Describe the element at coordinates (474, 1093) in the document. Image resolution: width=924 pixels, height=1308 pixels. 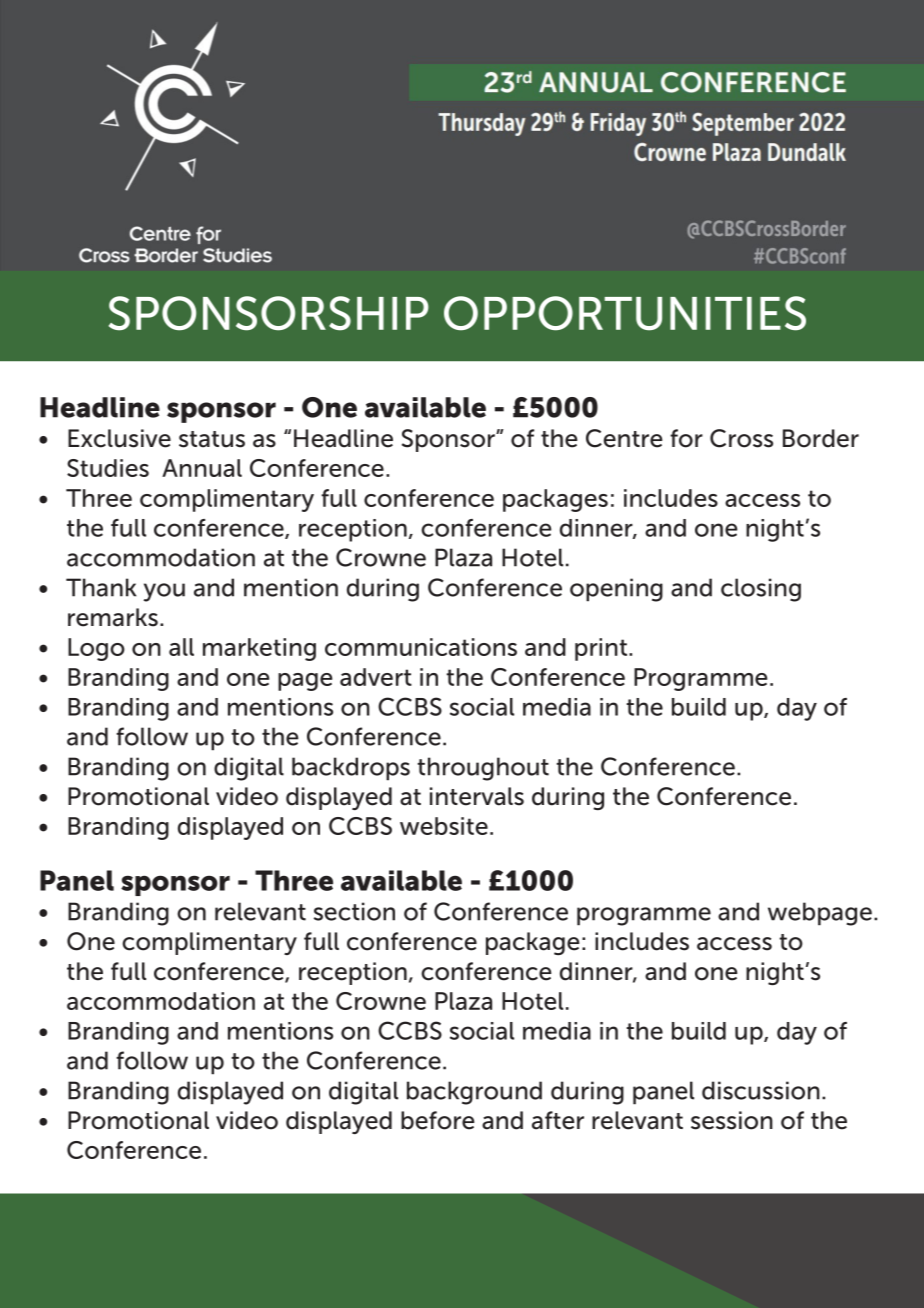
I see `background` at that location.
